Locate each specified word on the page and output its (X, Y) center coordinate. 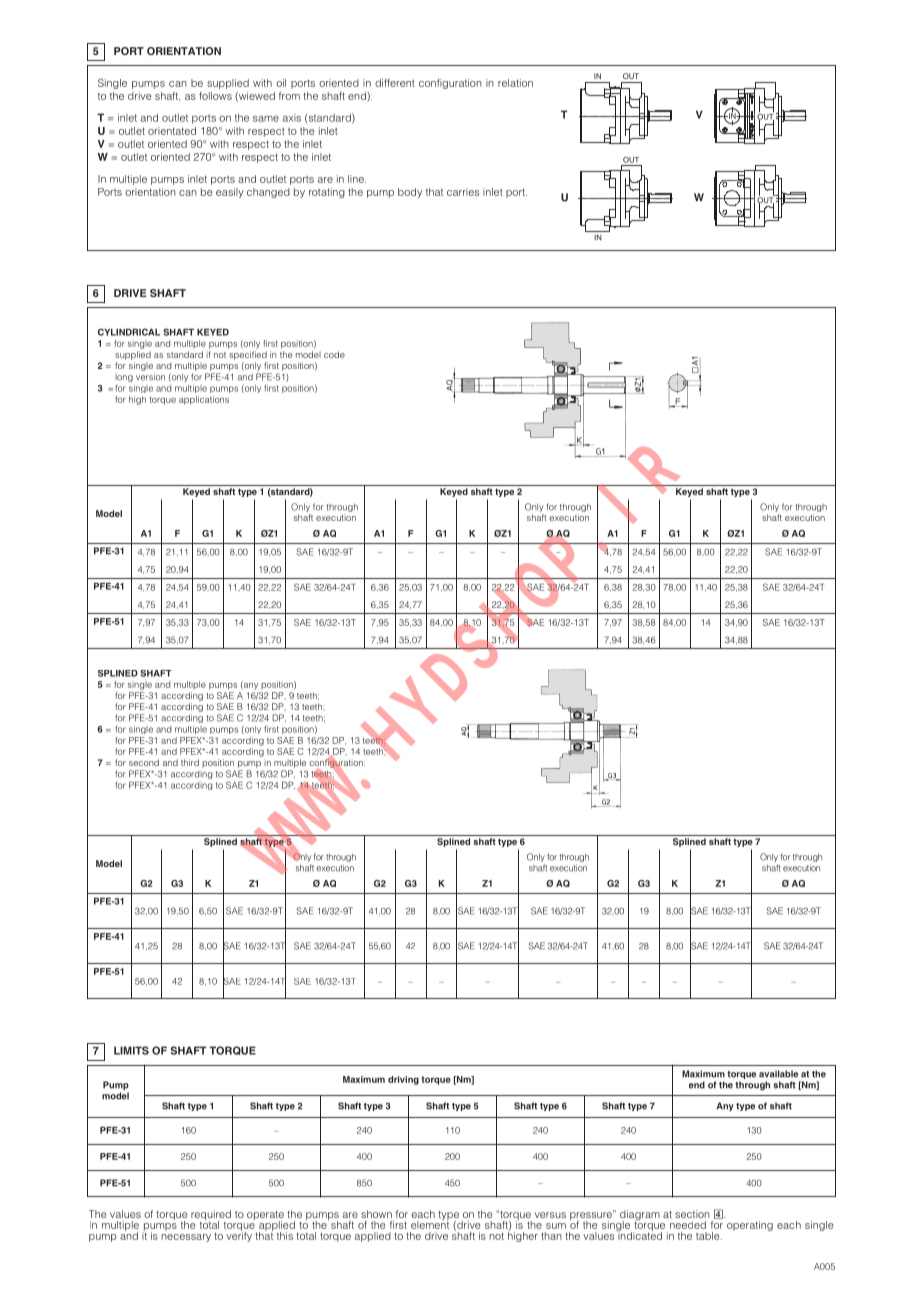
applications (204, 400)
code (334, 354)
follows (215, 96)
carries (463, 192)
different (395, 83)
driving (403, 1080)
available (778, 1074)
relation (515, 83)
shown (376, 1214)
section (692, 1214)
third (190, 762)
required (211, 1216)
